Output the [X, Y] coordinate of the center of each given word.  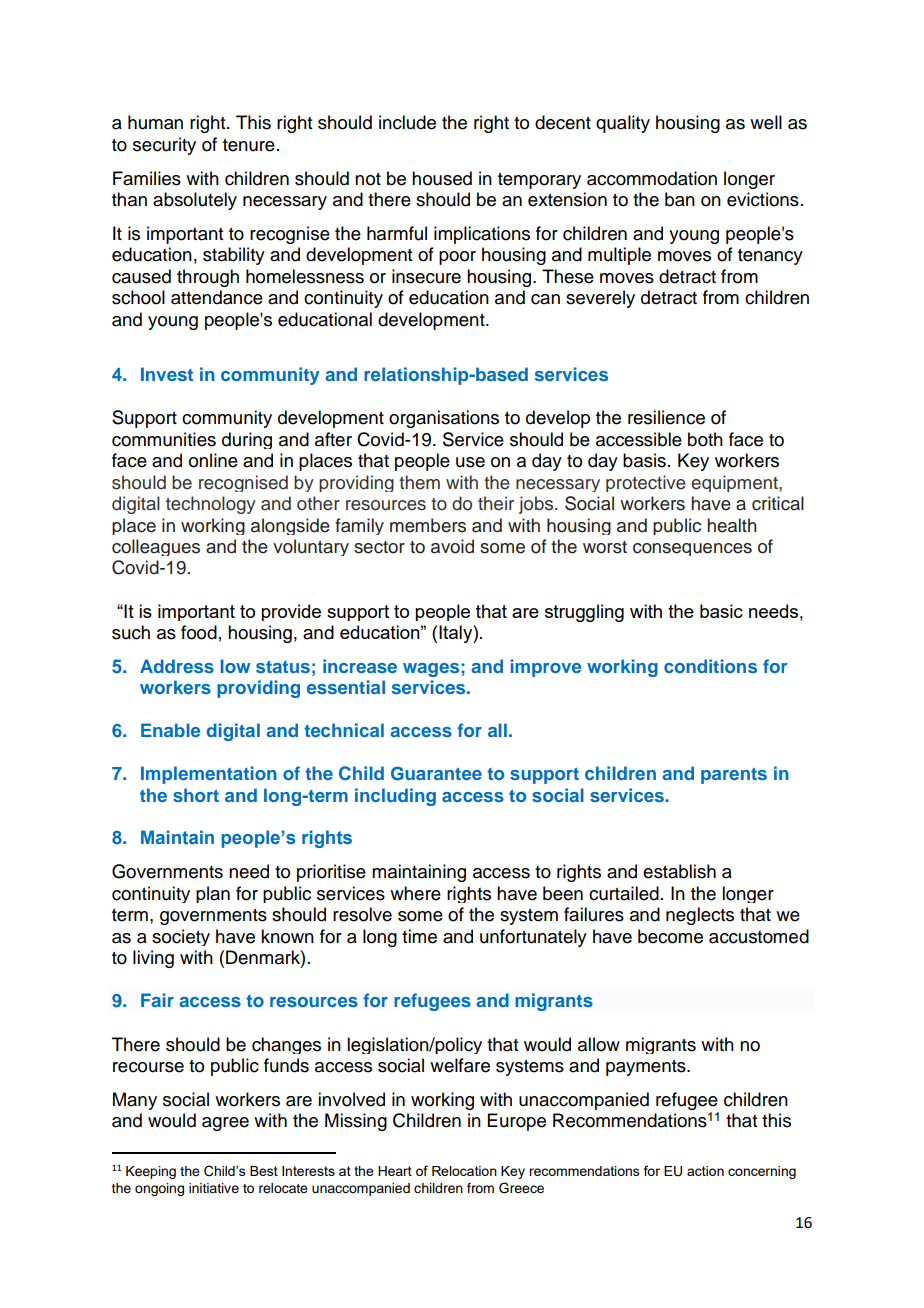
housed [442, 178]
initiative [214, 1188]
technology [211, 505]
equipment [735, 483]
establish [679, 871]
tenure [249, 145]
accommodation [652, 178]
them [419, 482]
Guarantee [436, 773]
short [196, 795]
